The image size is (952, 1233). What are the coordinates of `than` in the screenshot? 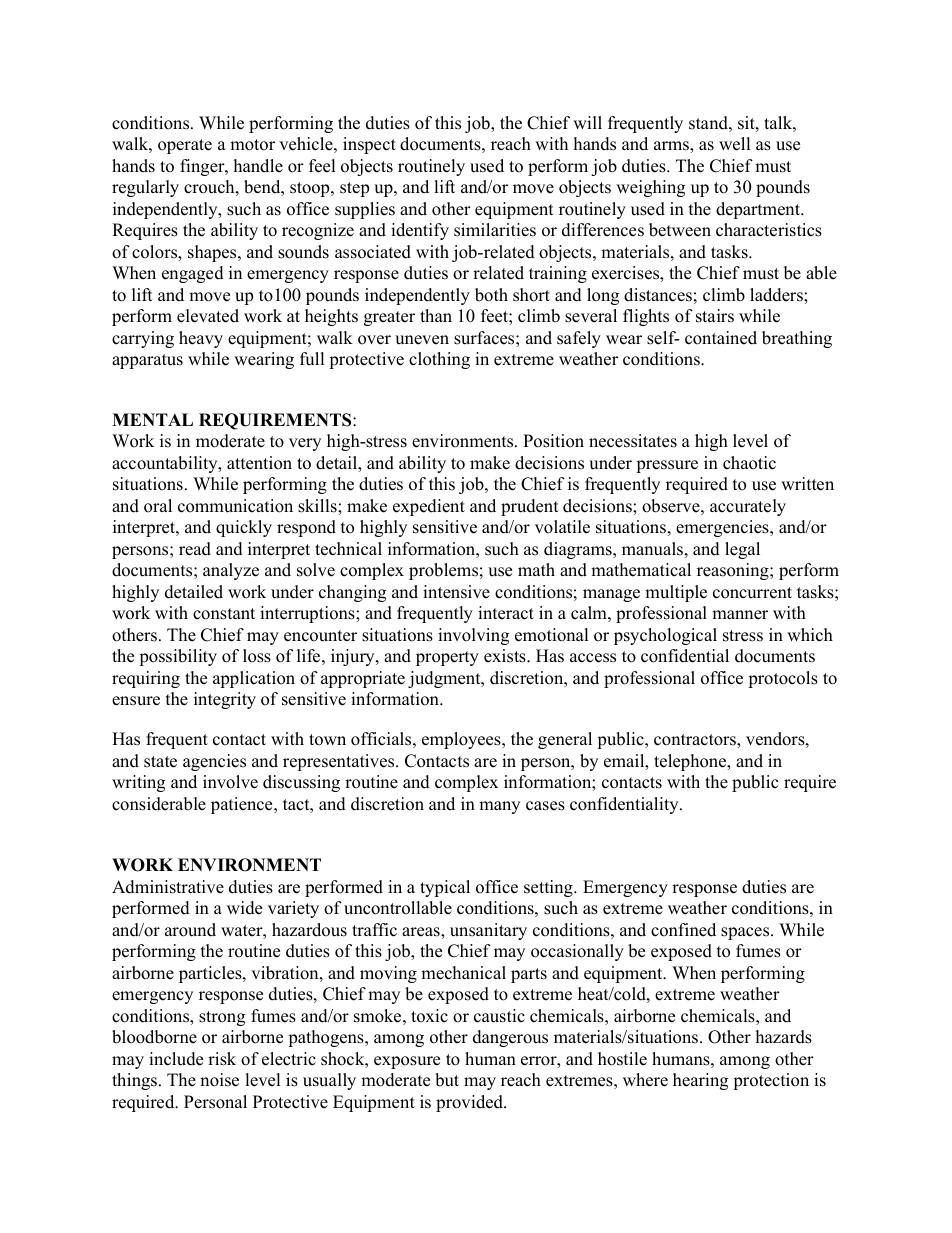 It's located at (436, 315).
